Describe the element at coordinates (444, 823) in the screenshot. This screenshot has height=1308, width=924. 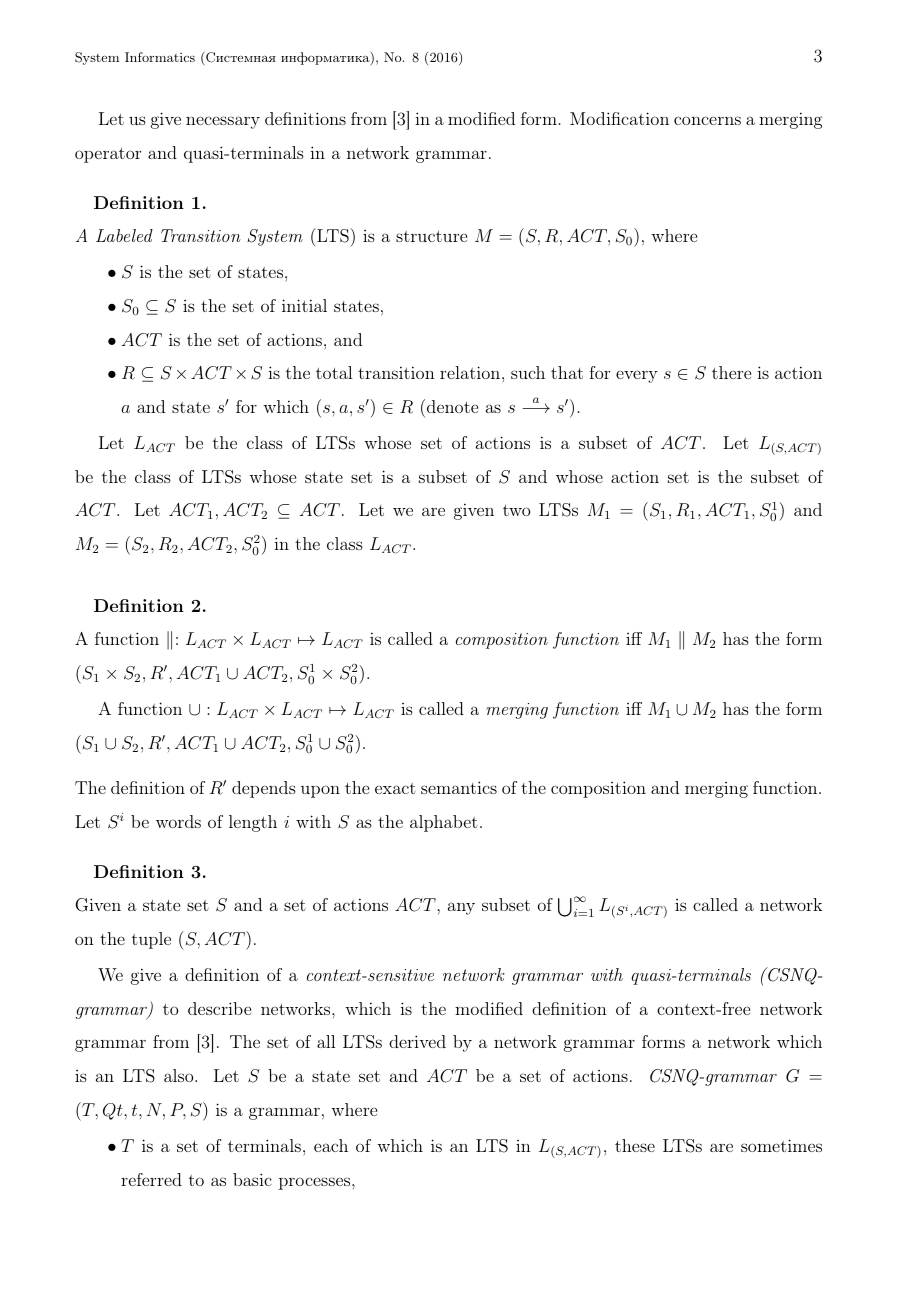
I see `alphabet` at that location.
